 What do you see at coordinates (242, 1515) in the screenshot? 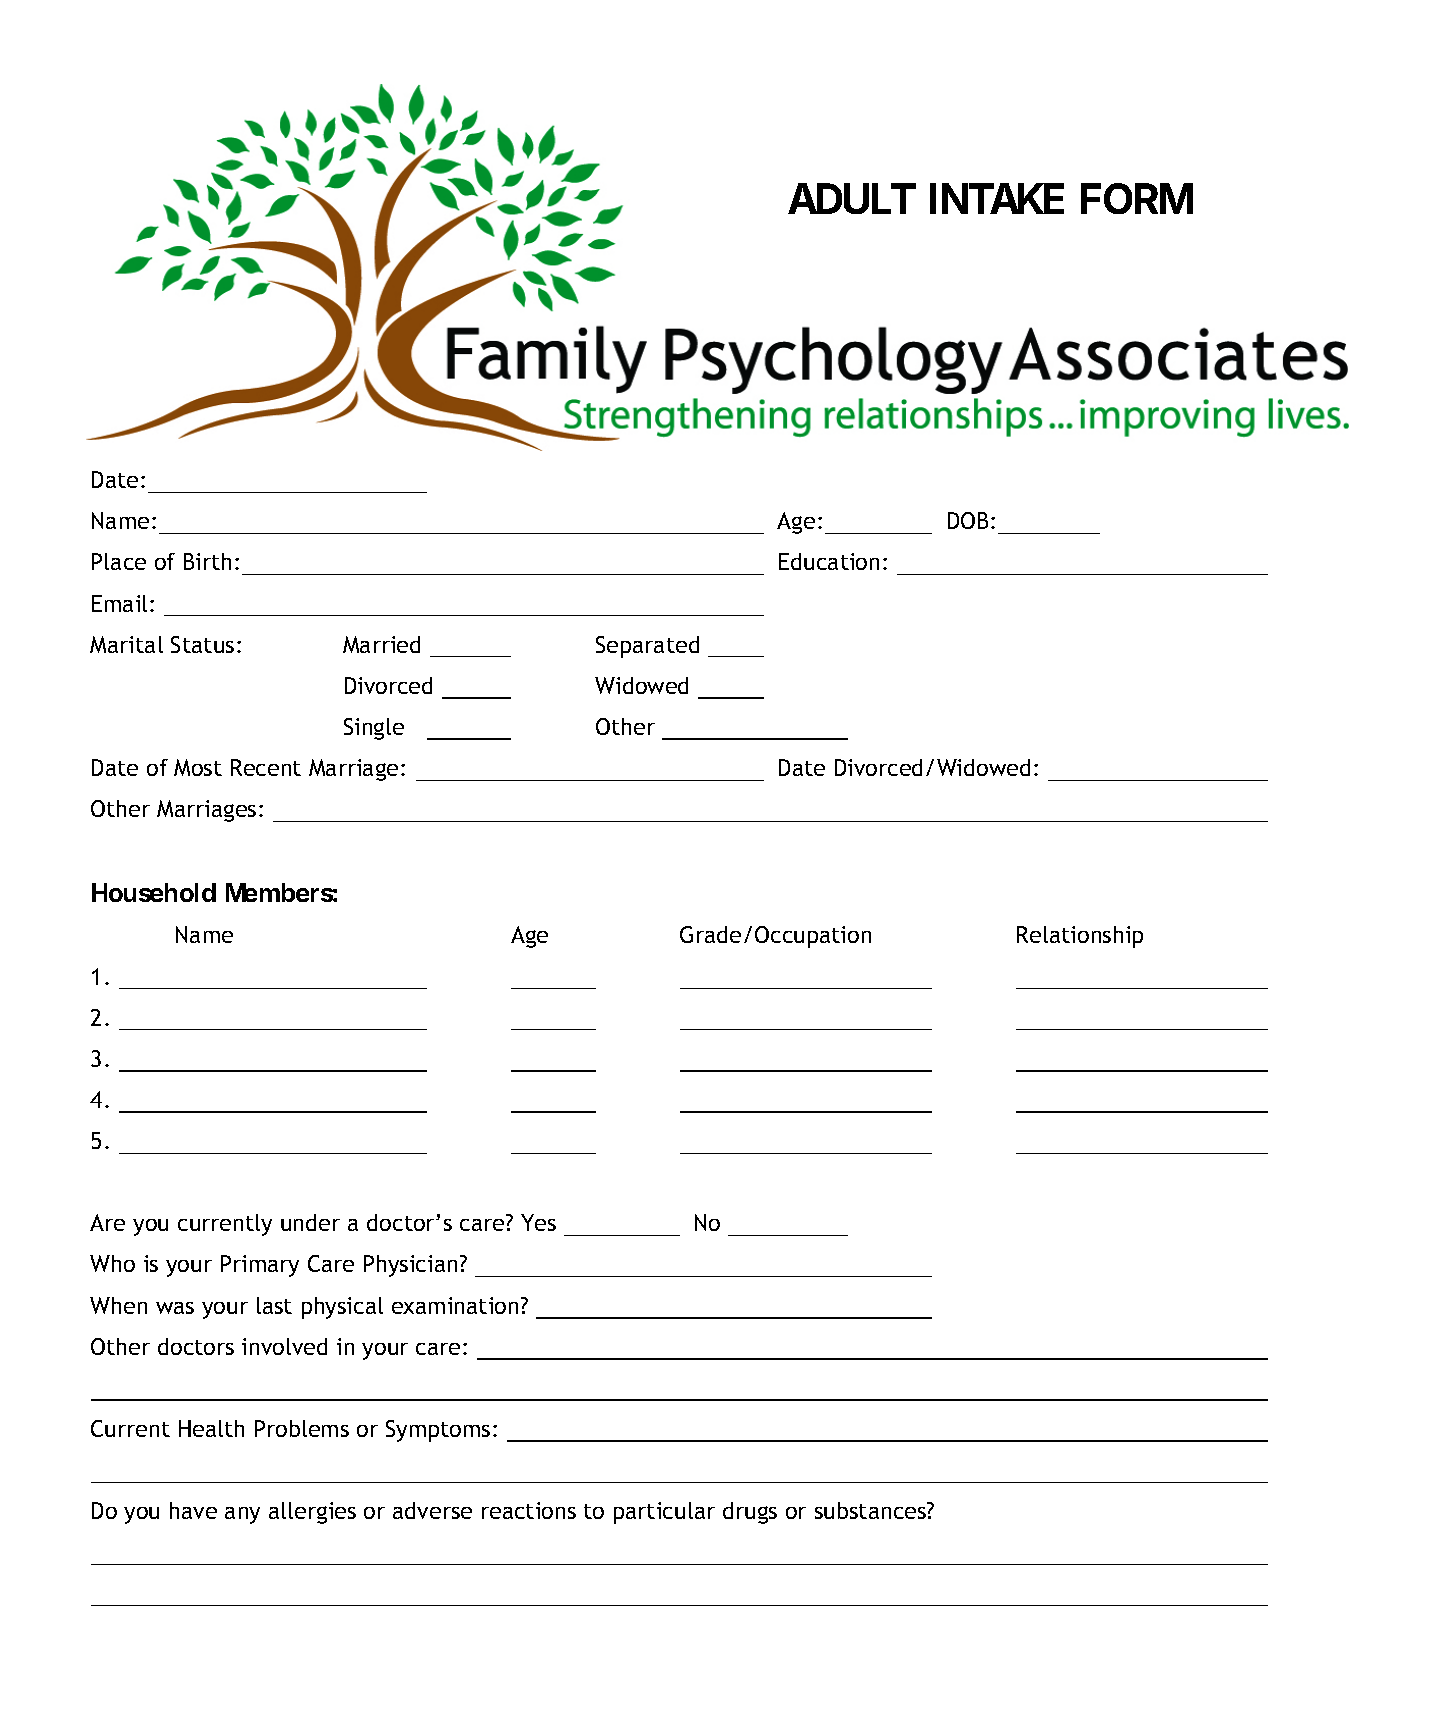
I see `any` at bounding box center [242, 1515].
